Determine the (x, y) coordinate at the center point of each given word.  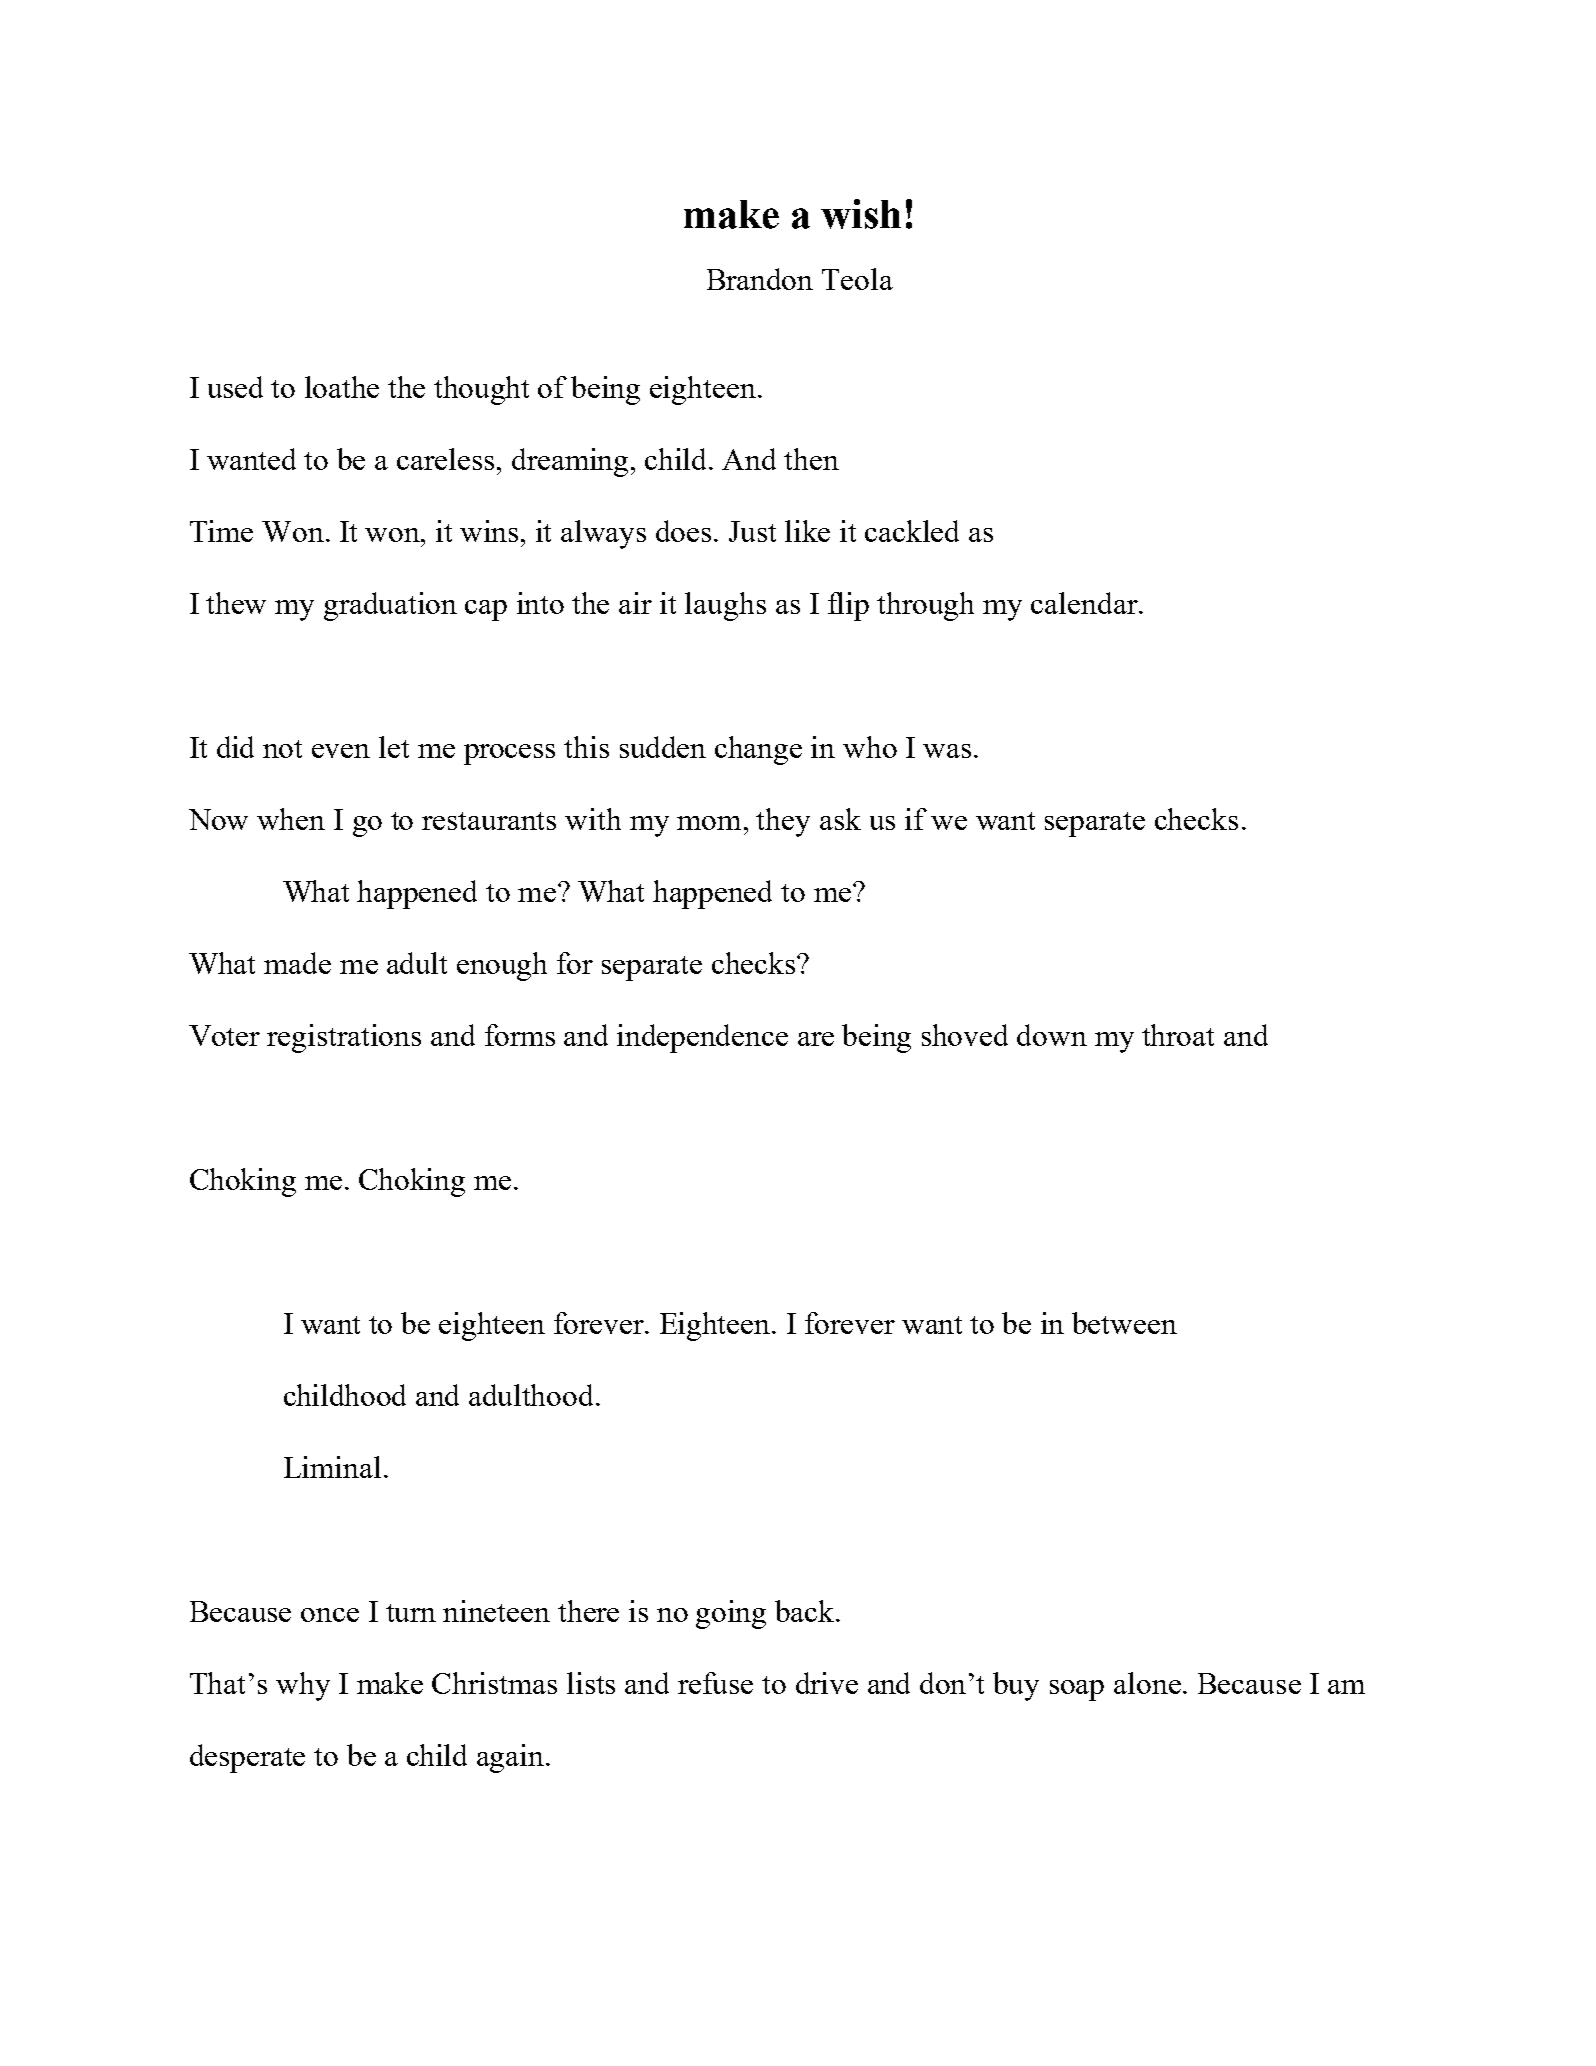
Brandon (760, 279)
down (1052, 1035)
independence (702, 1038)
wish (861, 214)
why (303, 1686)
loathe (342, 387)
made (297, 963)
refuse (715, 1683)
